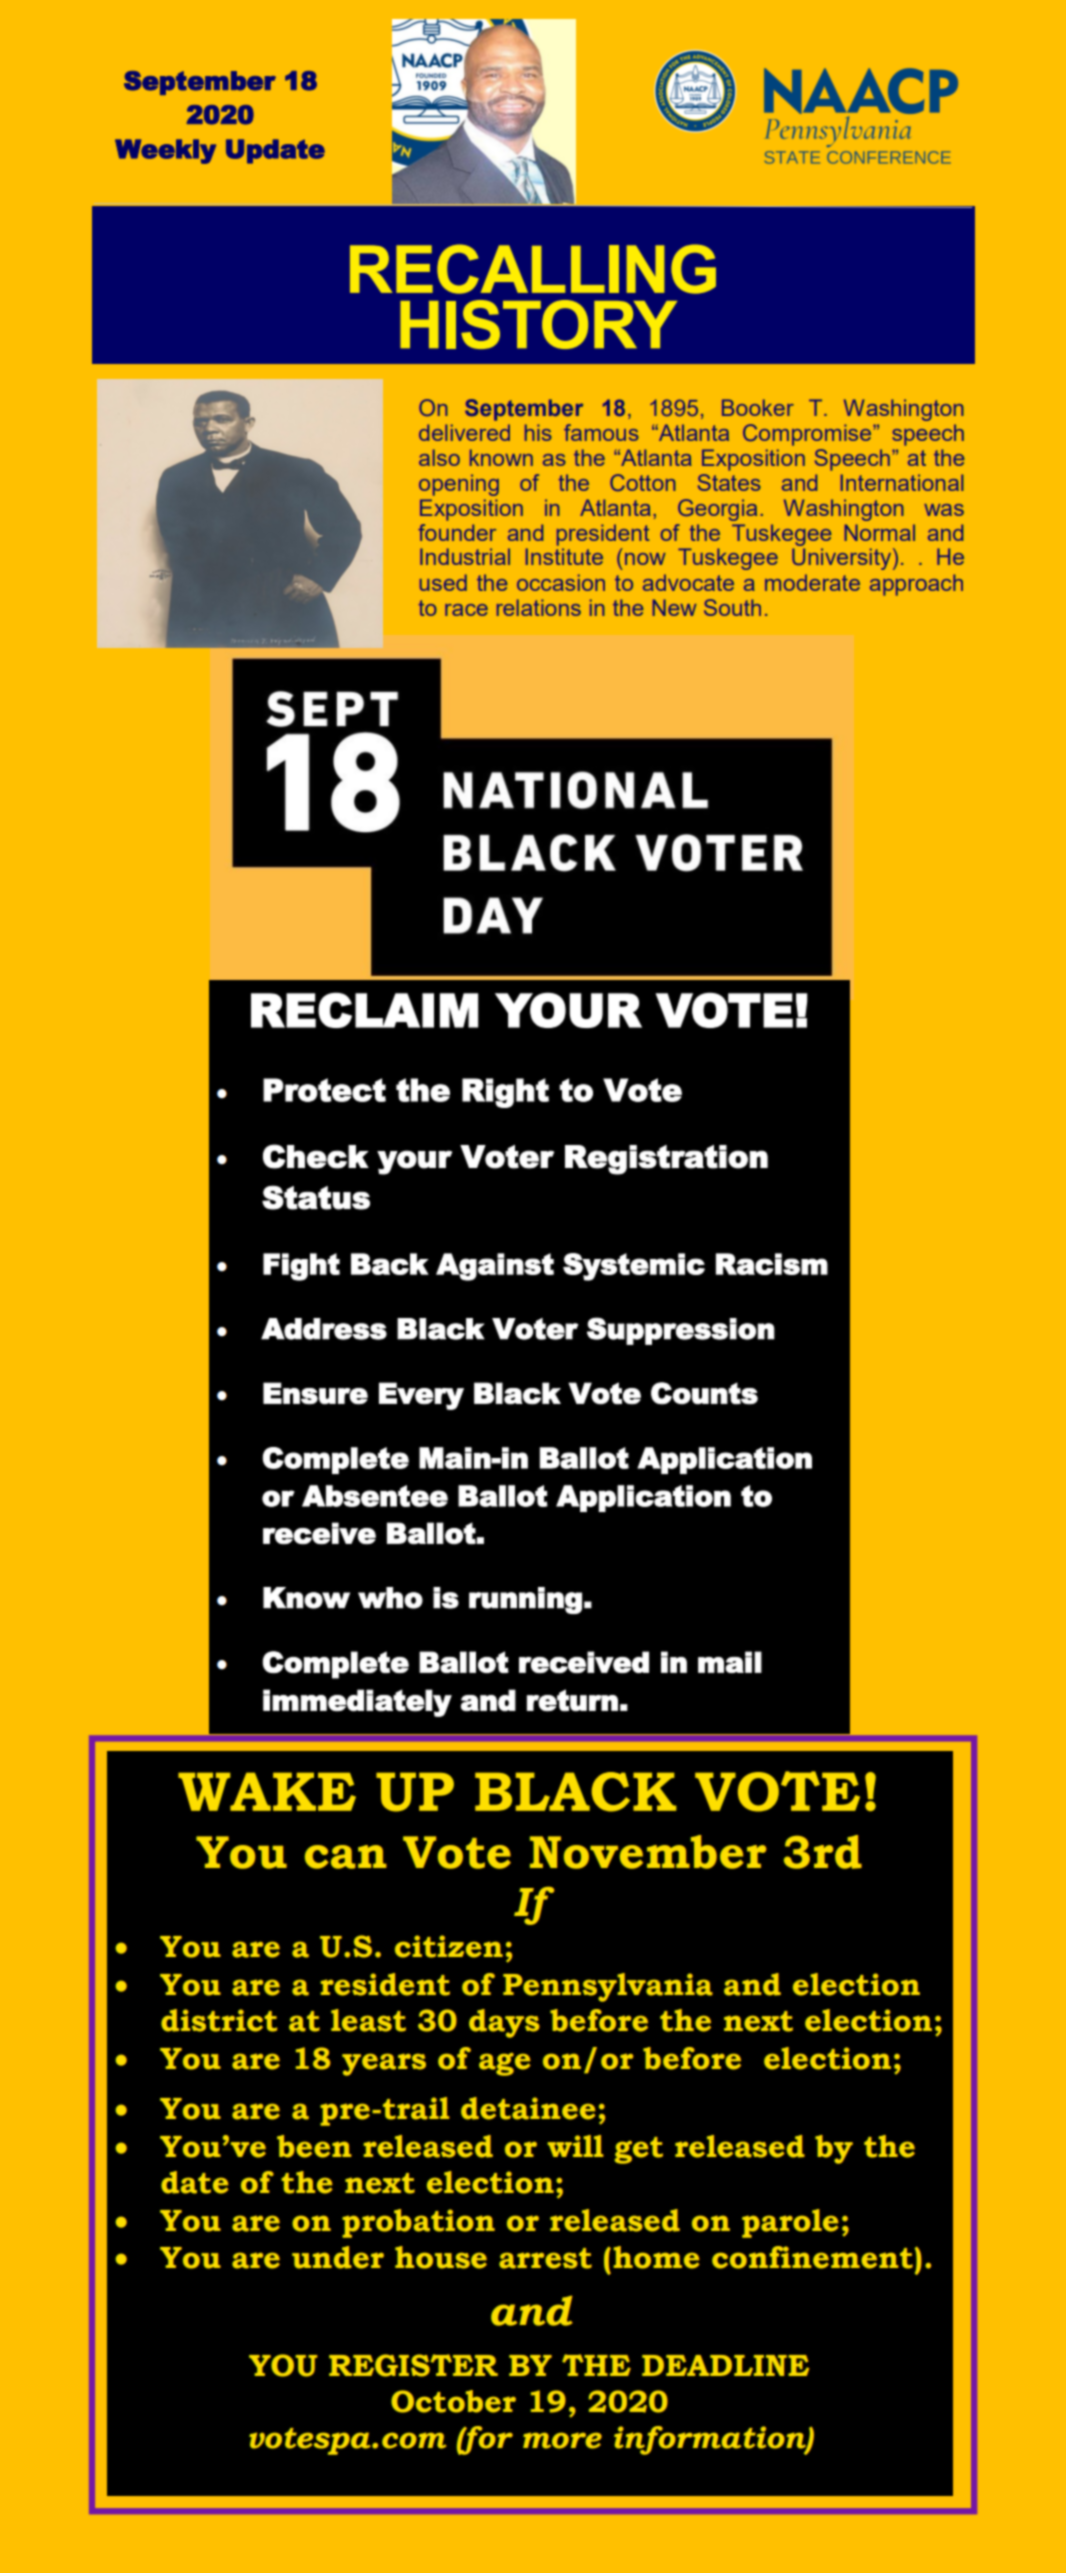 The width and height of the screenshot is (1066, 2573). Describe the element at coordinates (495, 1267) in the screenshot. I see `Against` at that location.
